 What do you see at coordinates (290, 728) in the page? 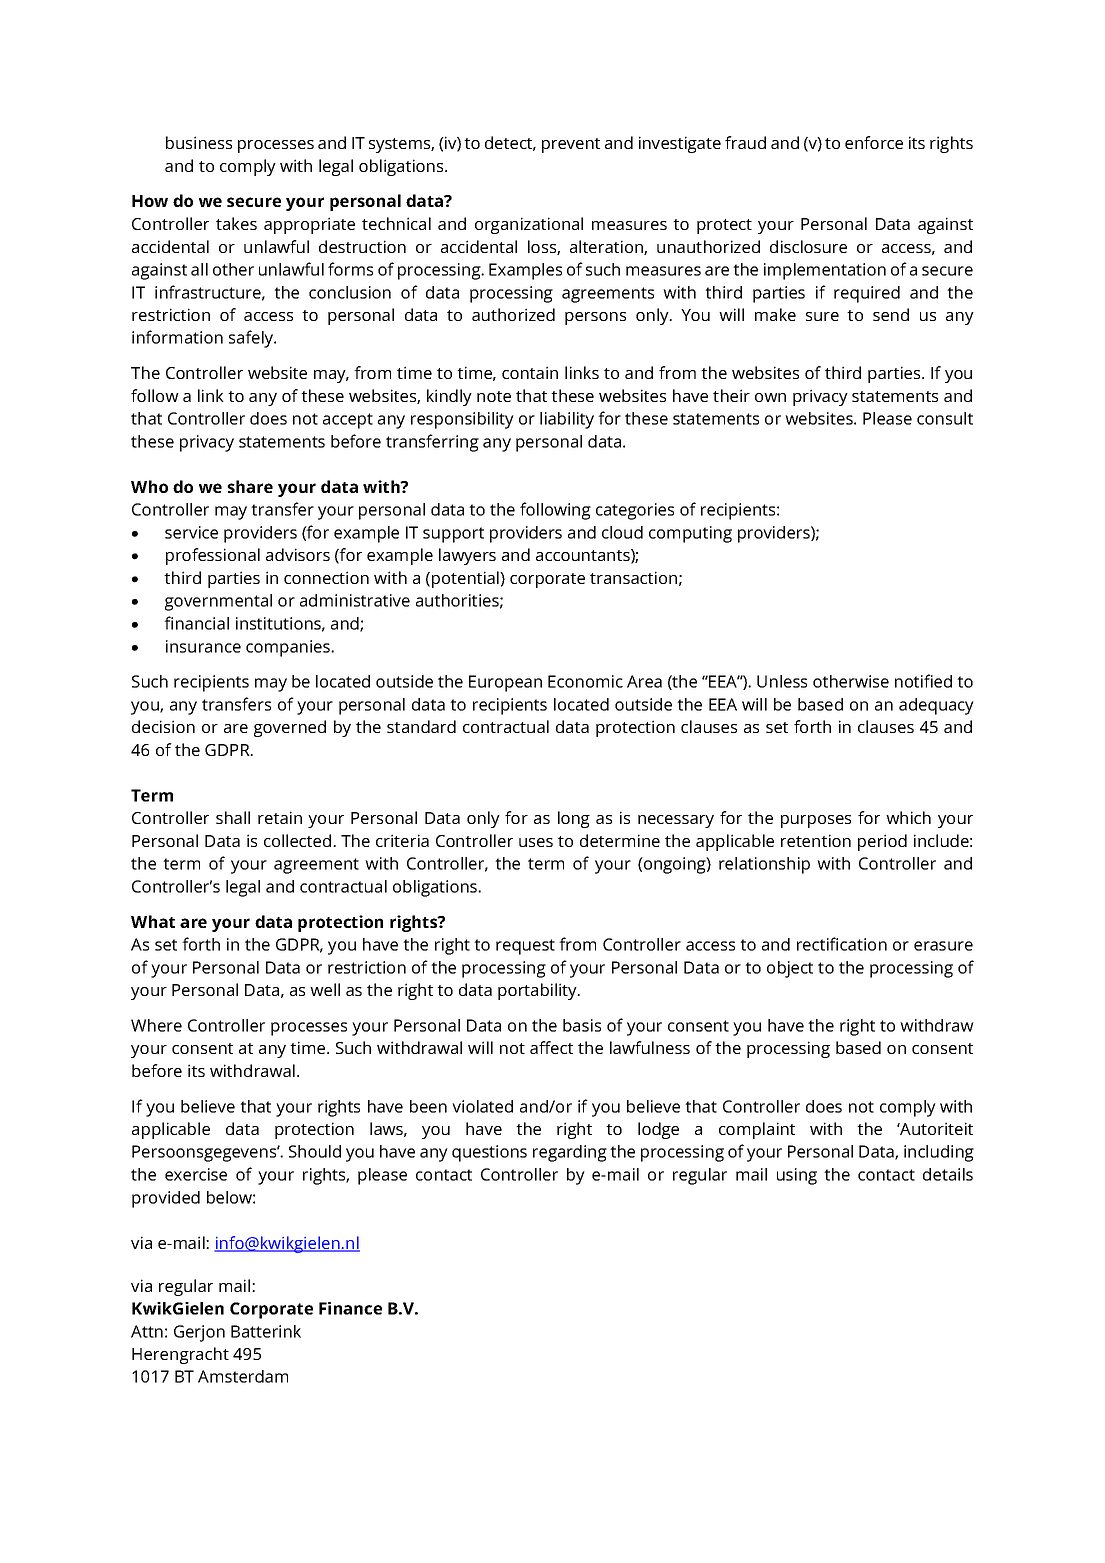
I see `governed` at bounding box center [290, 728].
